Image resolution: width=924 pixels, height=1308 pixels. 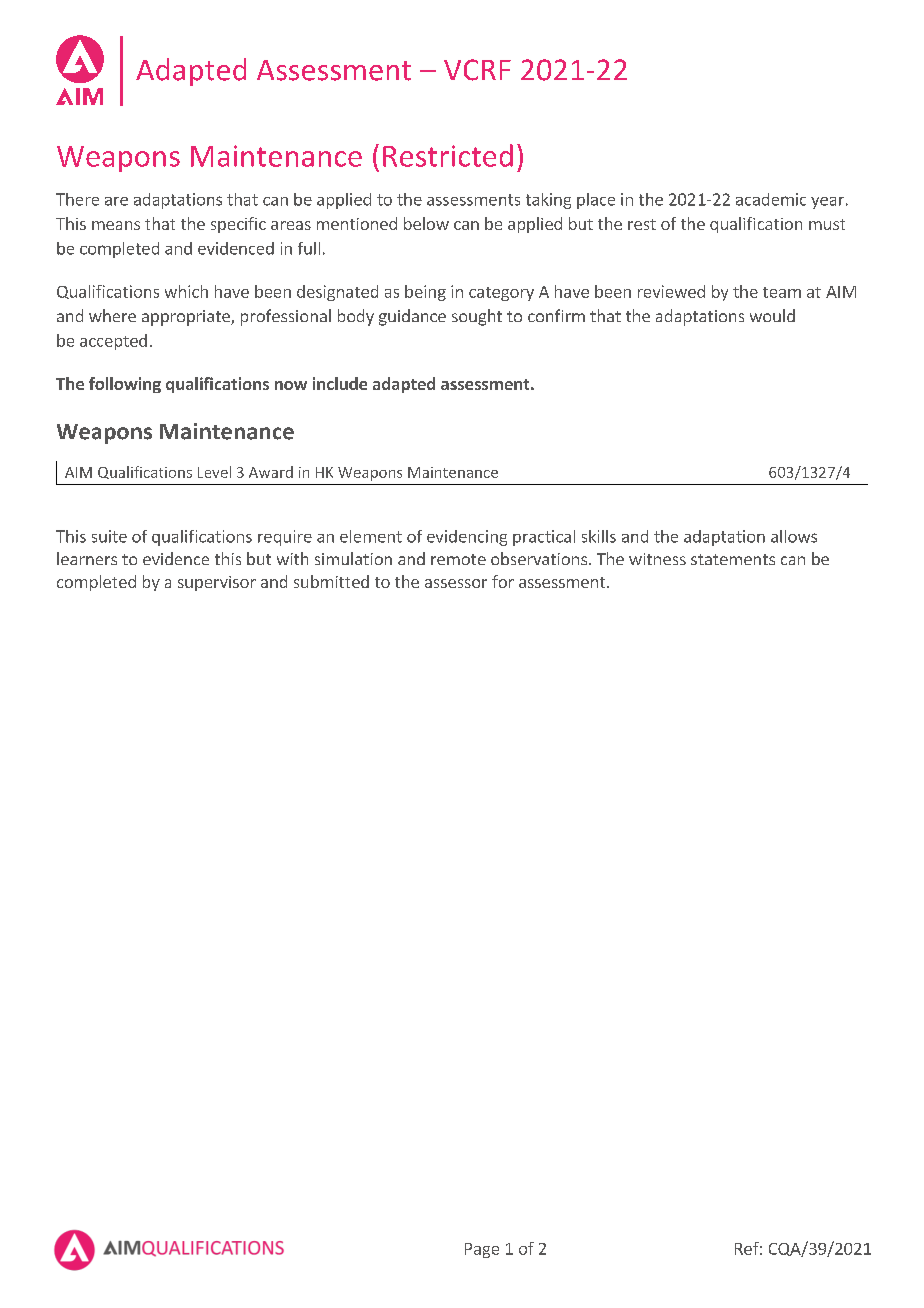 I want to click on observations, so click(x=539, y=558).
